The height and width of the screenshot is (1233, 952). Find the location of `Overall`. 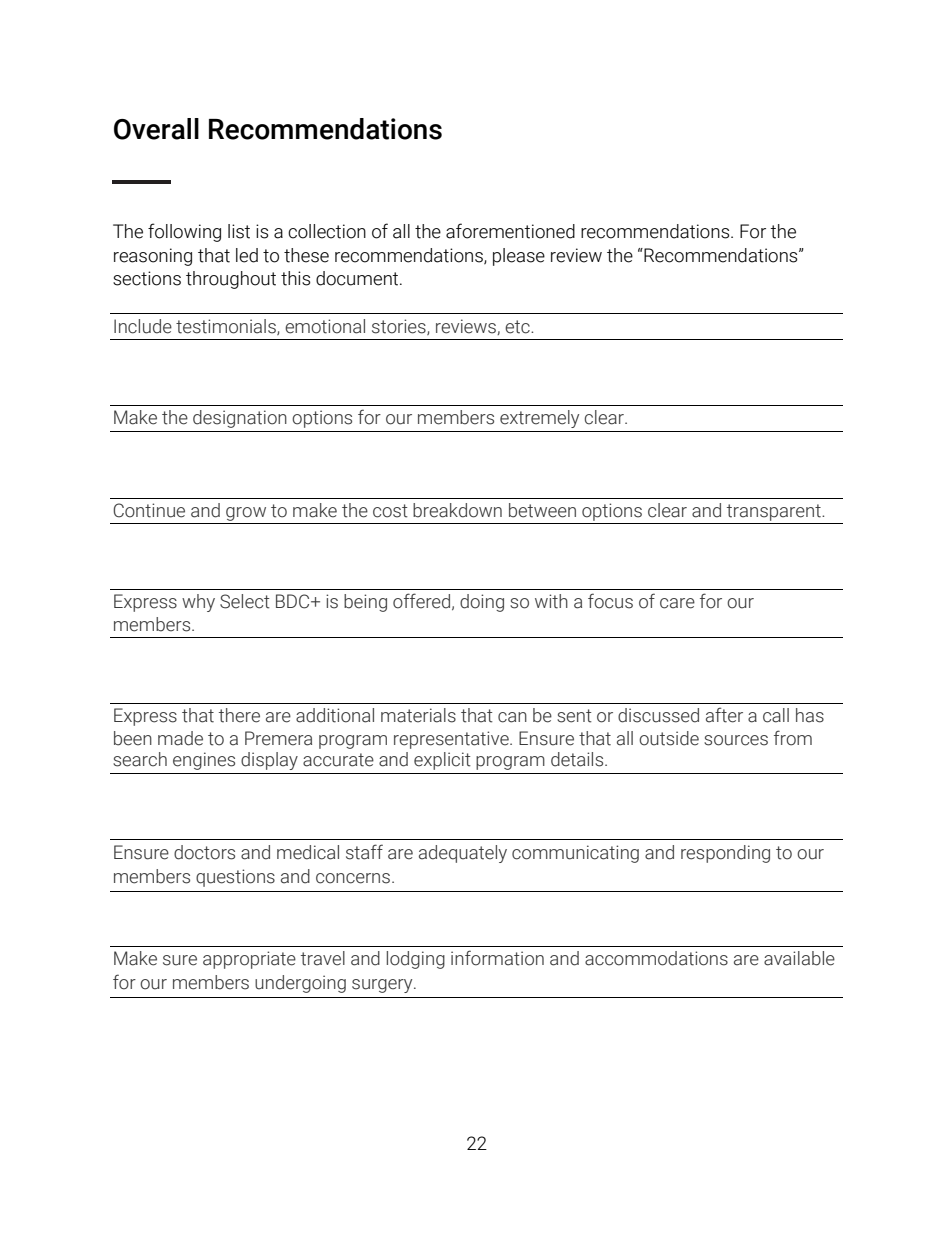

Overall is located at coordinates (156, 129).
